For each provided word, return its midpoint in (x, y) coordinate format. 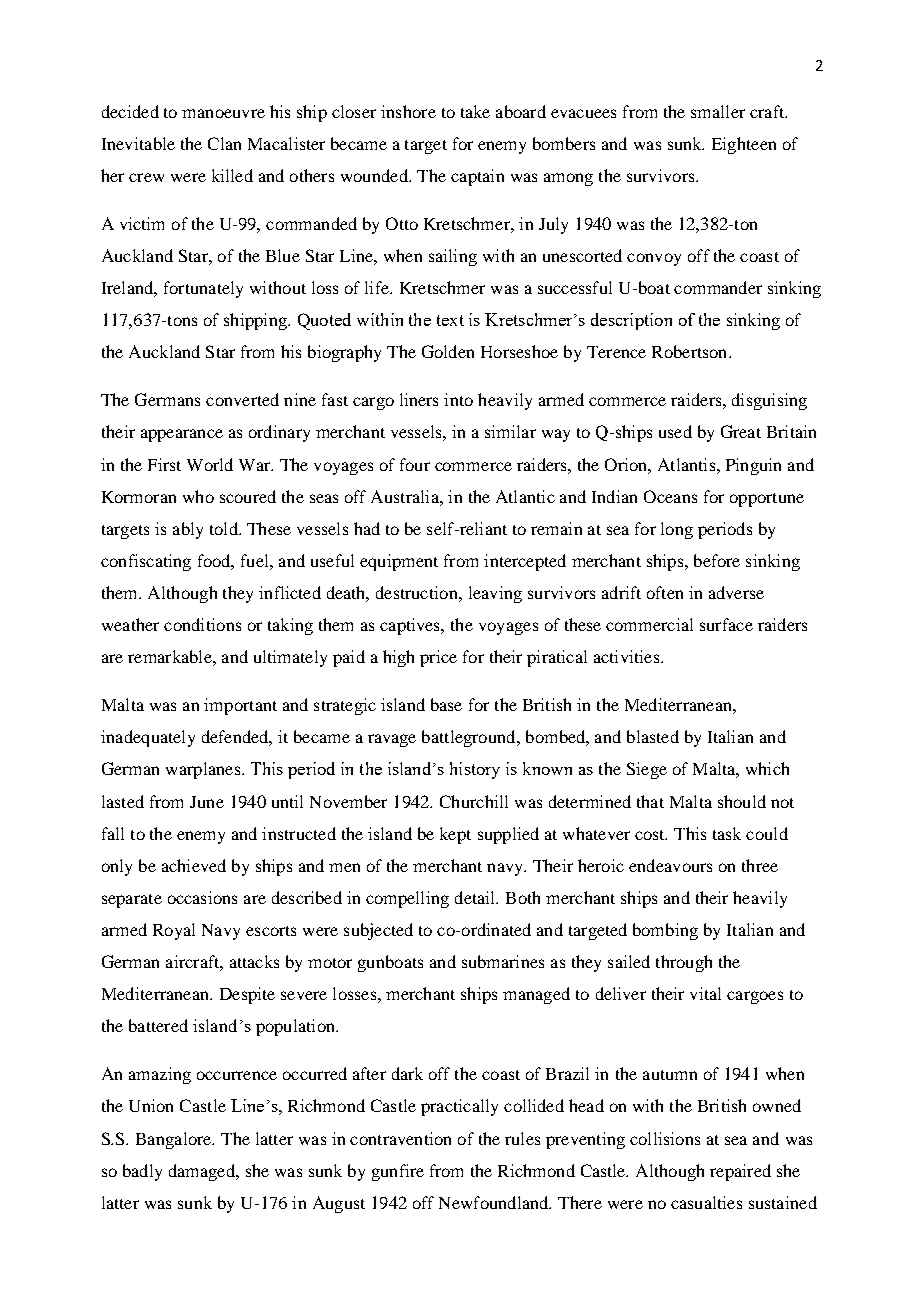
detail (476, 897)
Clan (224, 143)
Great (741, 431)
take (475, 111)
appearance (182, 435)
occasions (202, 897)
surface (726, 624)
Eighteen (744, 145)
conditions (202, 624)
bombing (665, 931)
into (458, 399)
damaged (203, 1172)
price (438, 658)
